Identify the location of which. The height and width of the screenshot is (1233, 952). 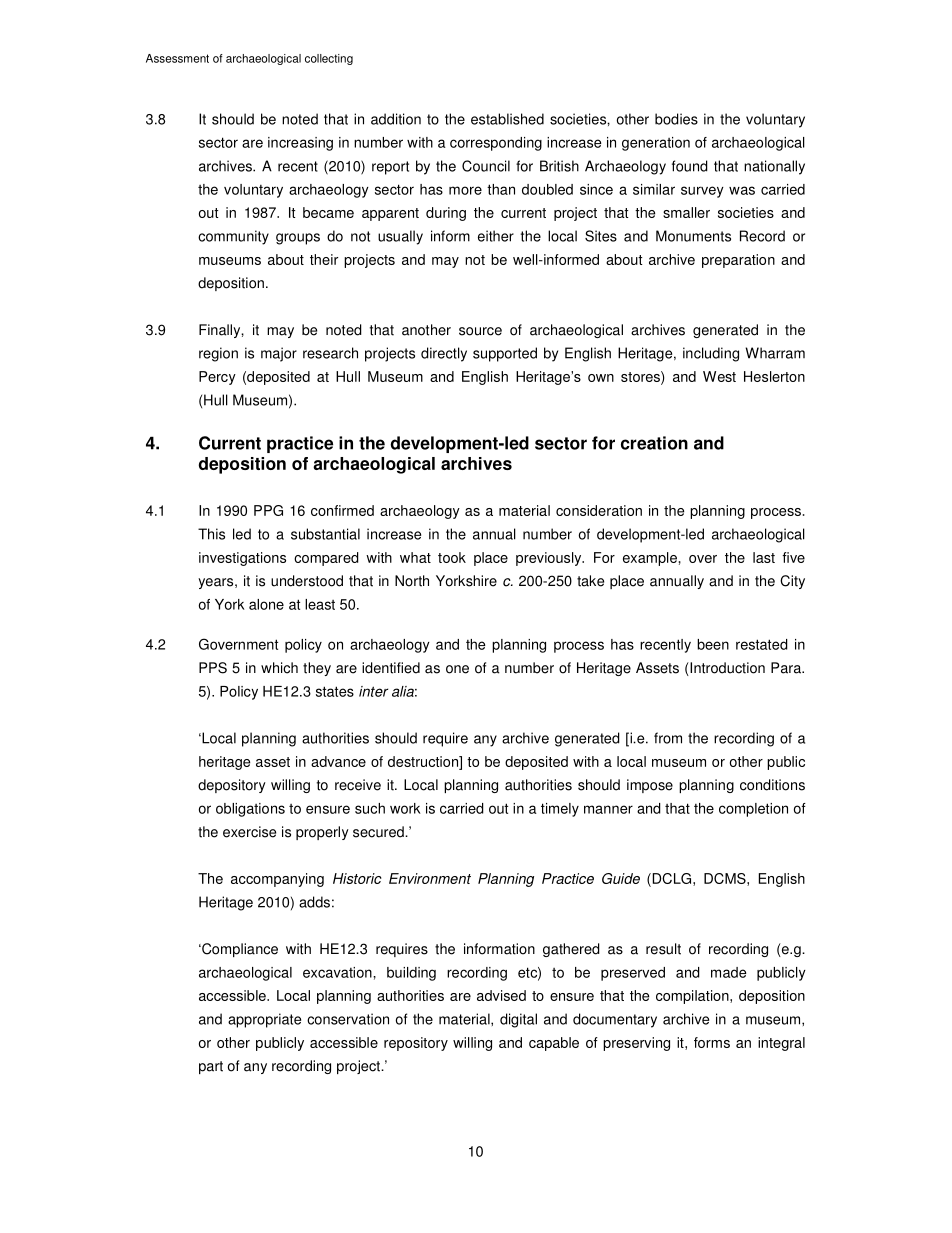
(279, 668).
